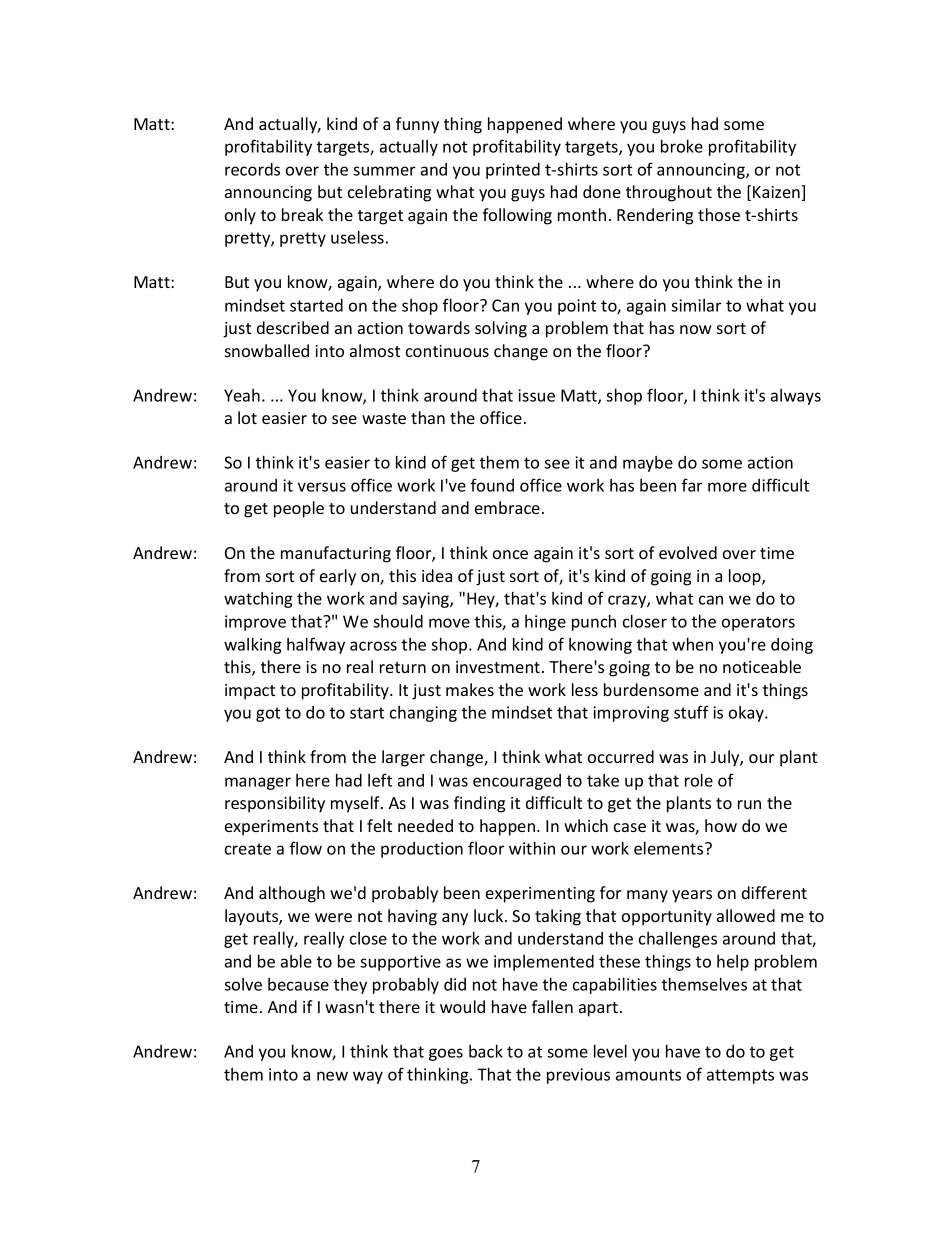 The width and height of the screenshot is (952, 1233). I want to click on records, so click(252, 169).
